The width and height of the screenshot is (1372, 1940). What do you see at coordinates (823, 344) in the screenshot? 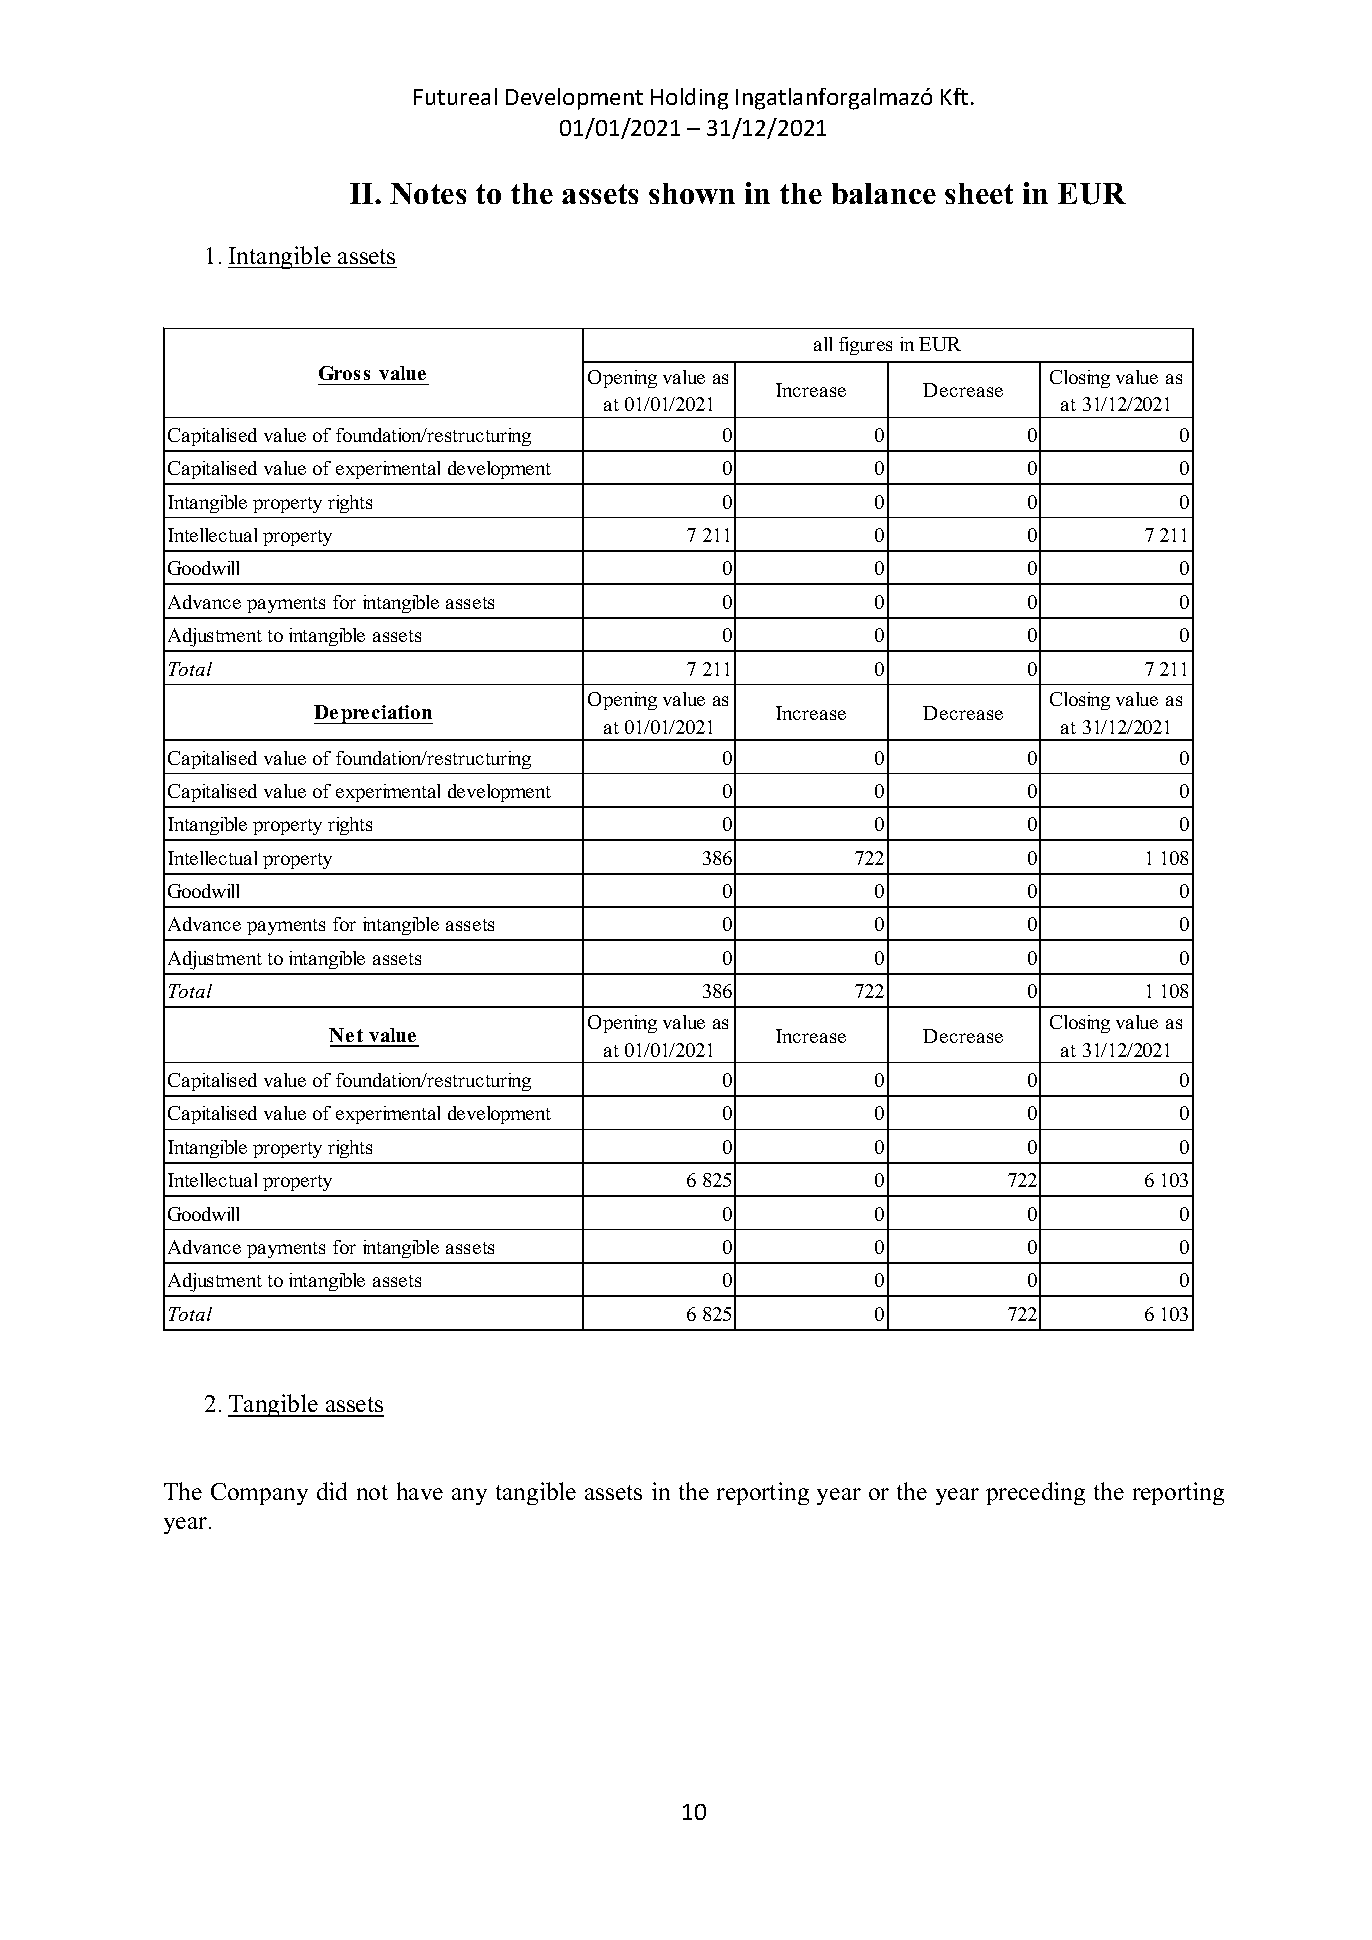
I see `all` at bounding box center [823, 344].
